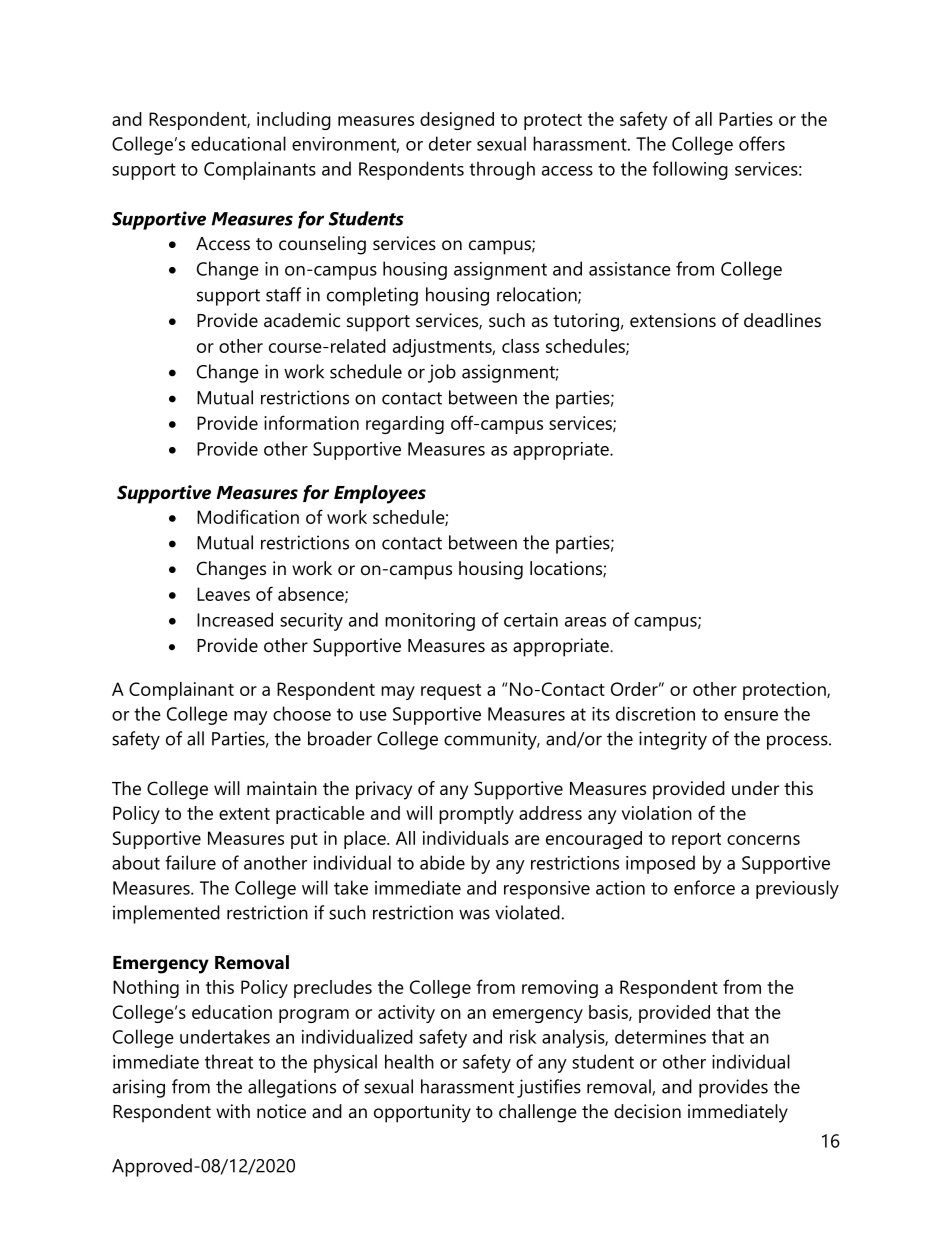 This screenshot has height=1233, width=952. What do you see at coordinates (673, 740) in the screenshot?
I see `integrity` at bounding box center [673, 740].
